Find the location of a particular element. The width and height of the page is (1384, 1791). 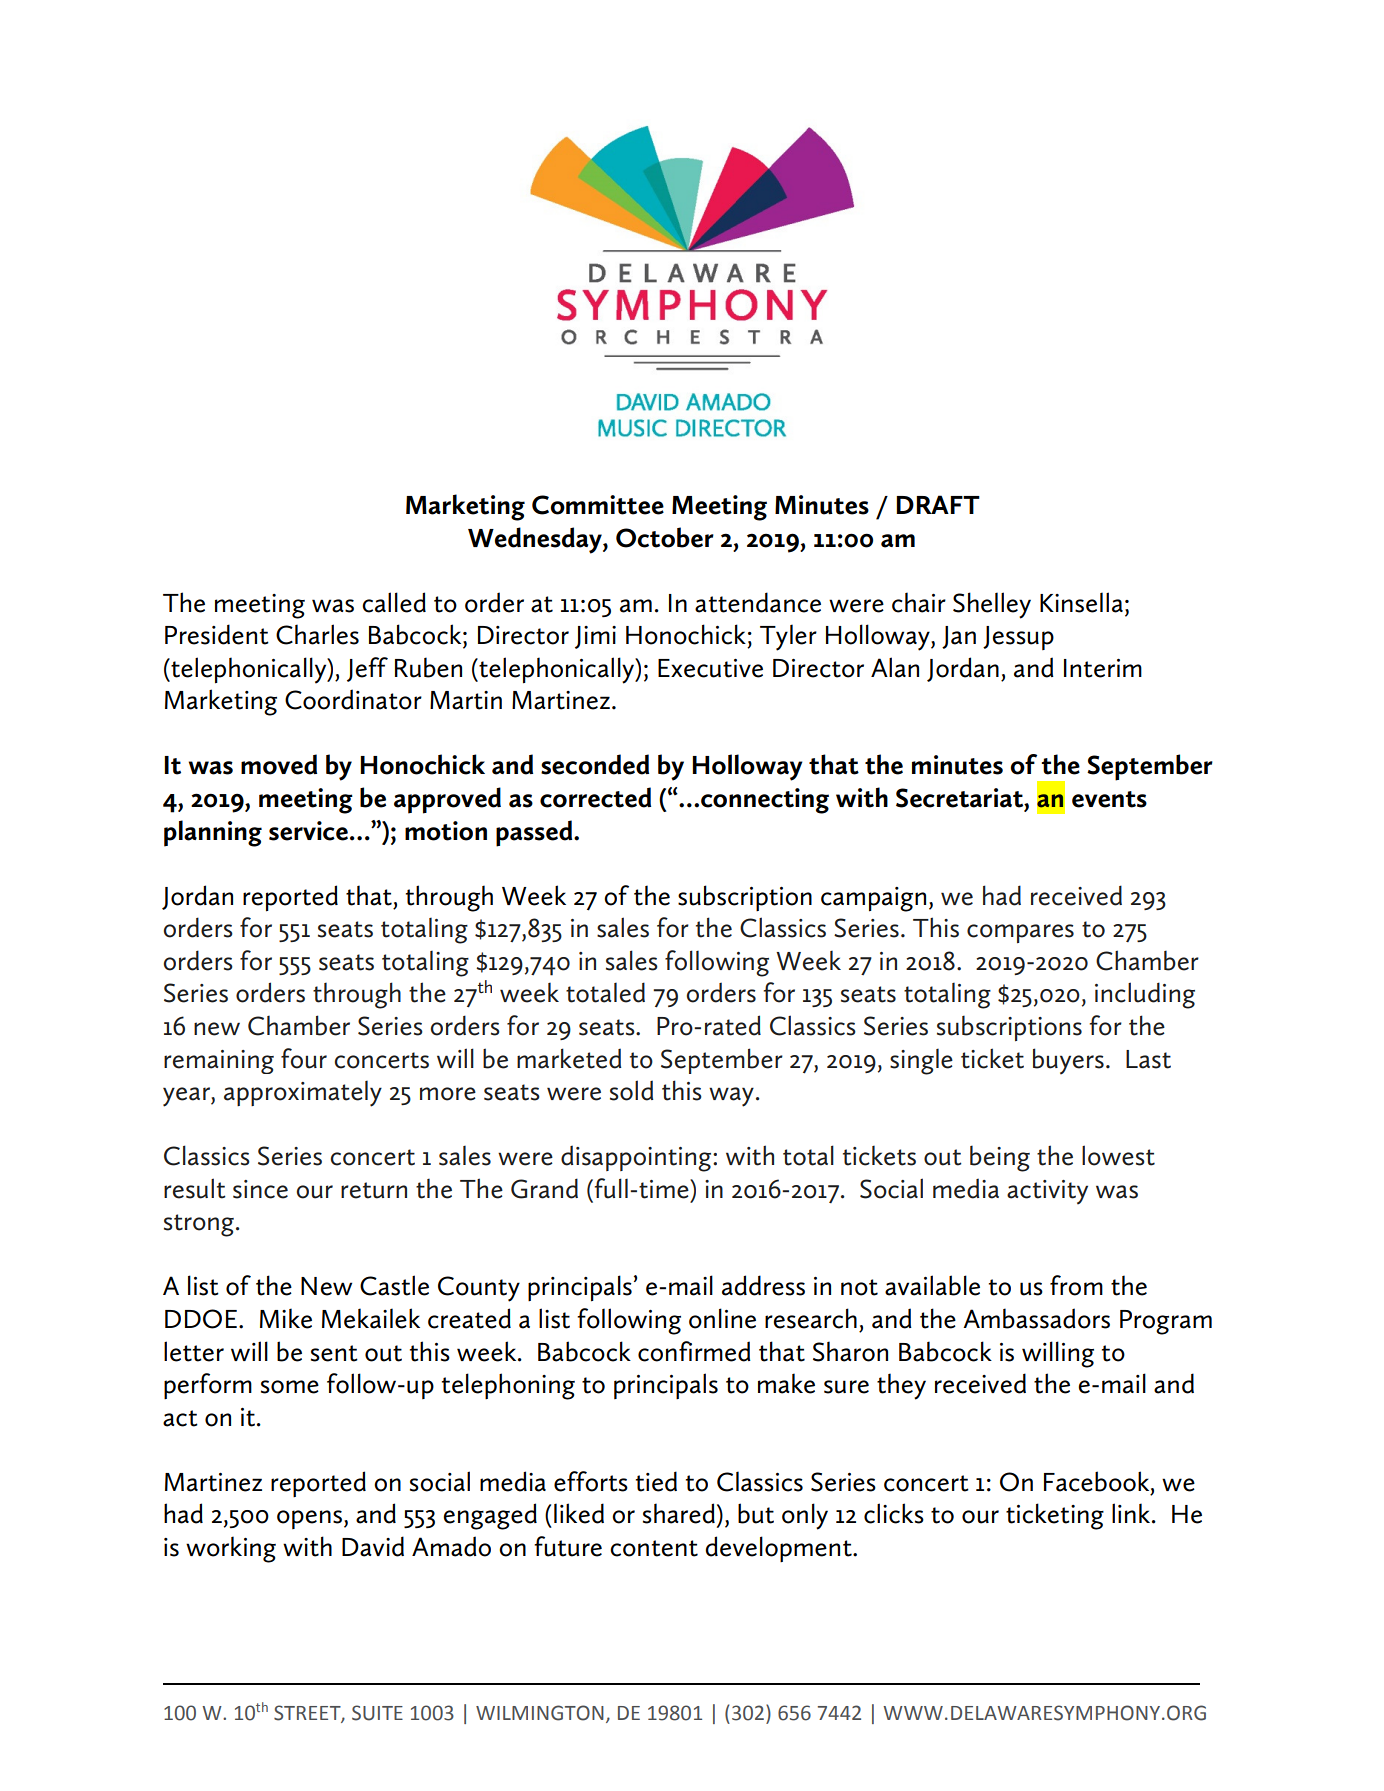

compares is located at coordinates (1020, 933).
